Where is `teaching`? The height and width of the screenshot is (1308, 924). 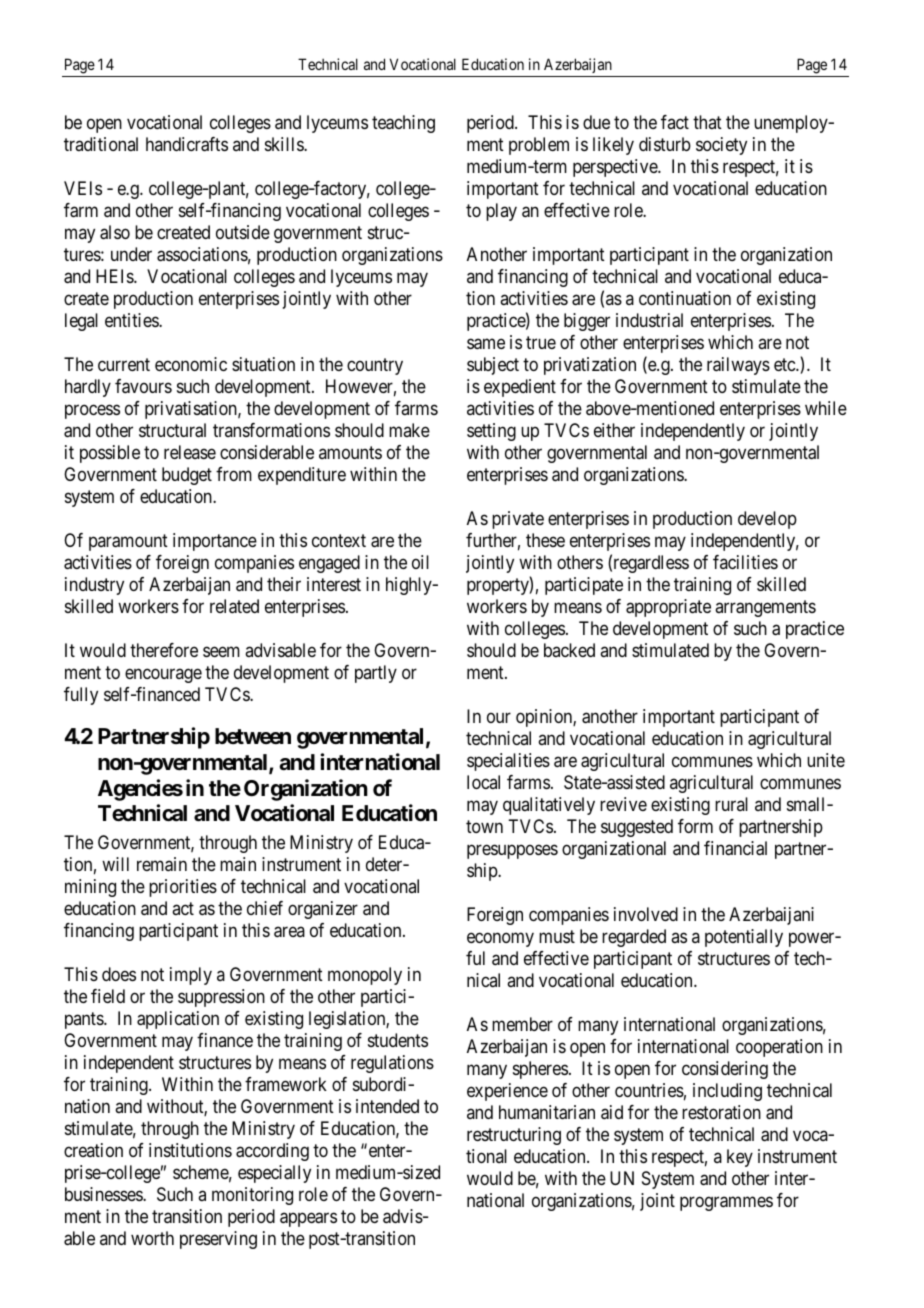
teaching is located at coordinates (403, 124).
